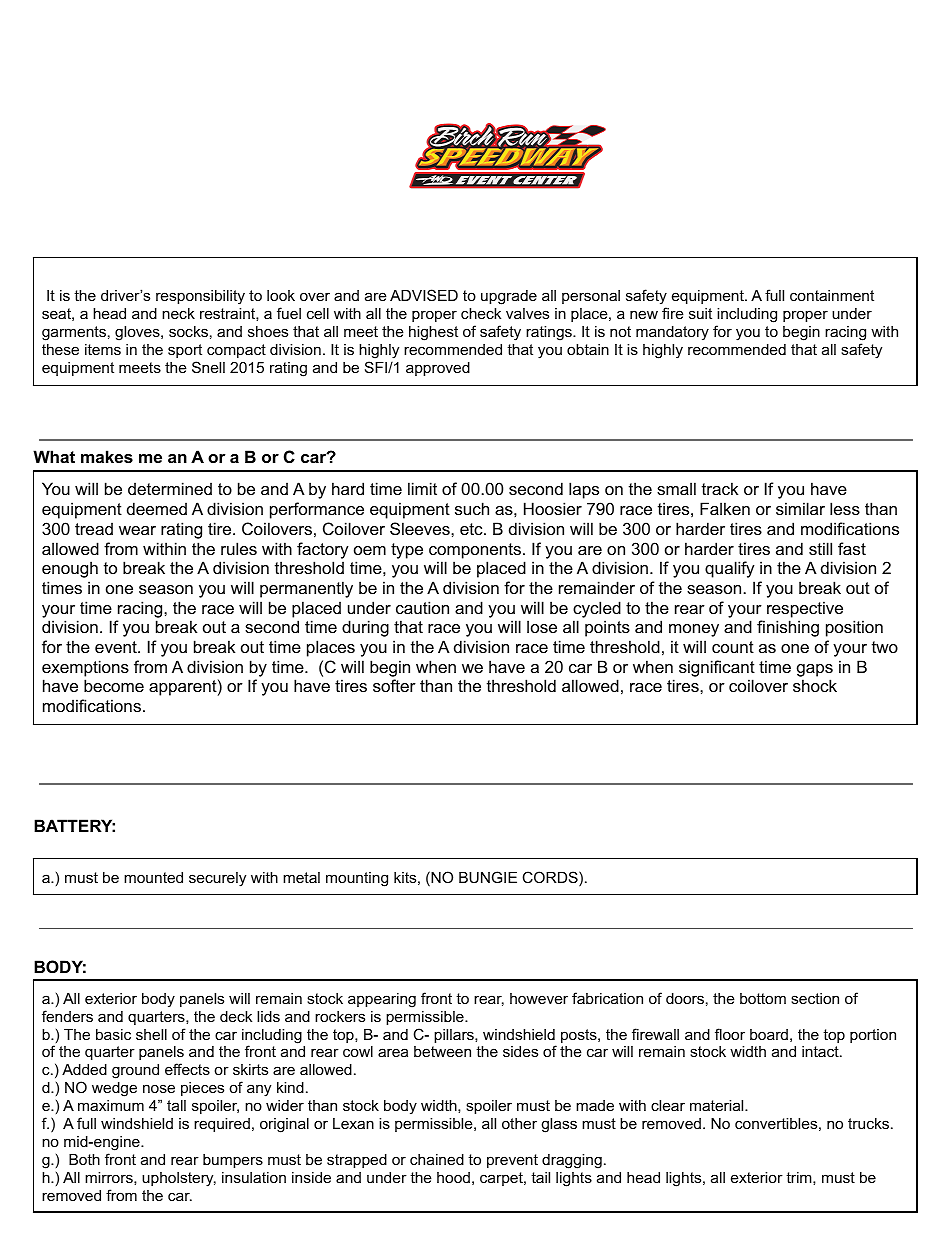 Image resolution: width=952 pixels, height=1233 pixels. Describe the element at coordinates (488, 877) in the document. I see `BUNGIE` at that location.
